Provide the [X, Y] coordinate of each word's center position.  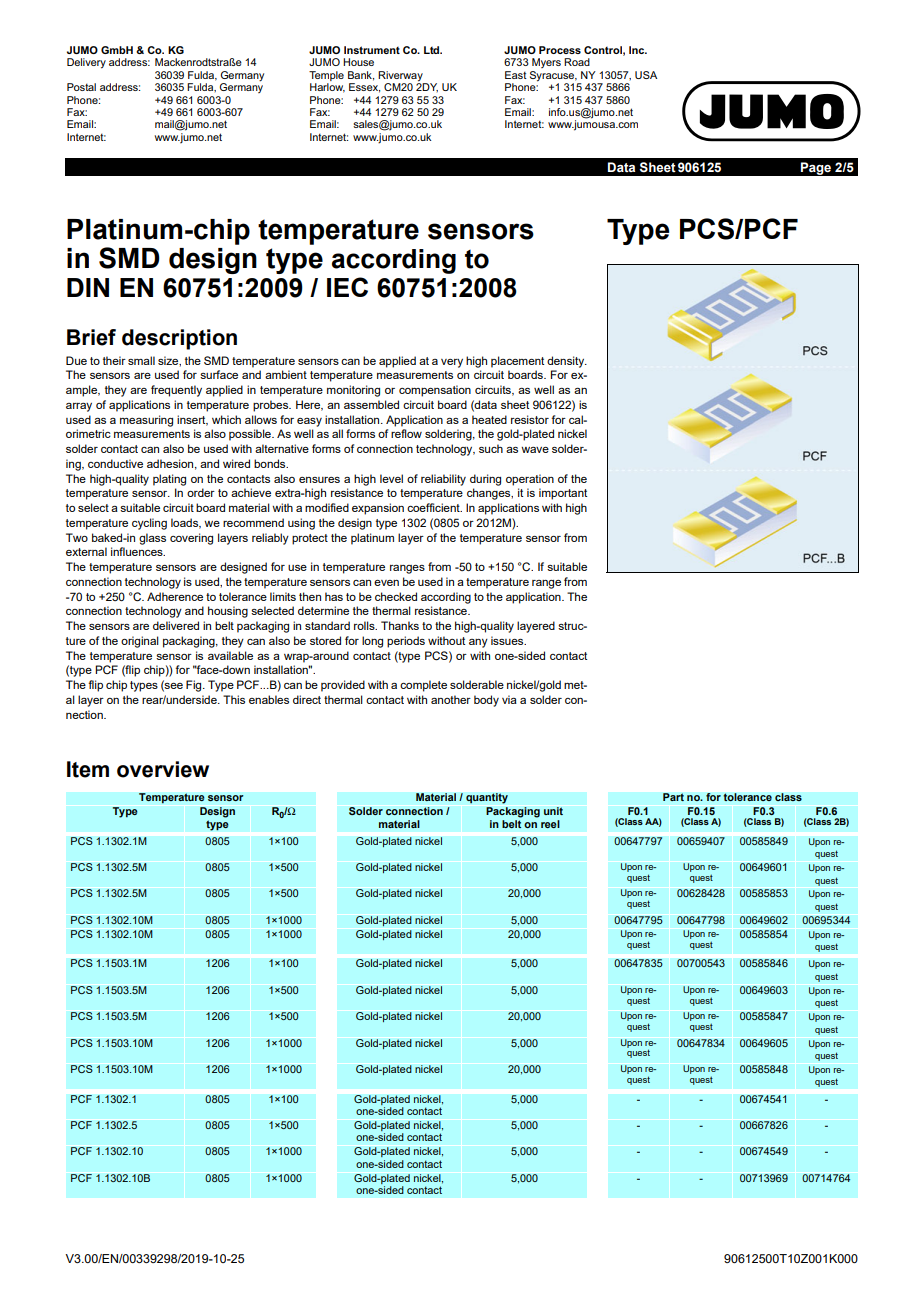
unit [553, 811]
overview [163, 769]
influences [138, 551]
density [567, 362]
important [563, 494]
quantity [487, 798]
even [386, 583]
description [179, 339]
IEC [347, 287]
